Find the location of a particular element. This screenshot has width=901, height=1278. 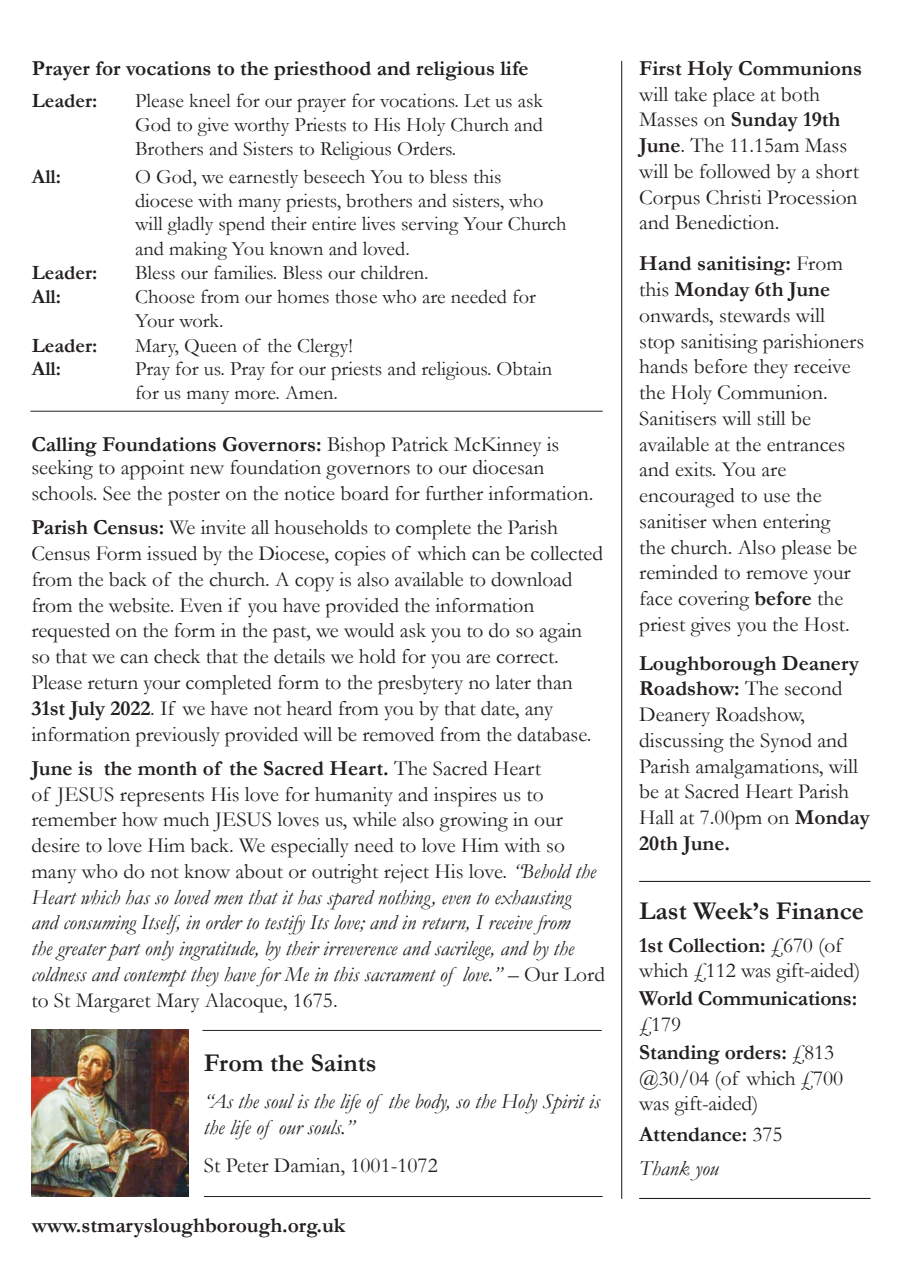

appoint is located at coordinates (152, 470).
